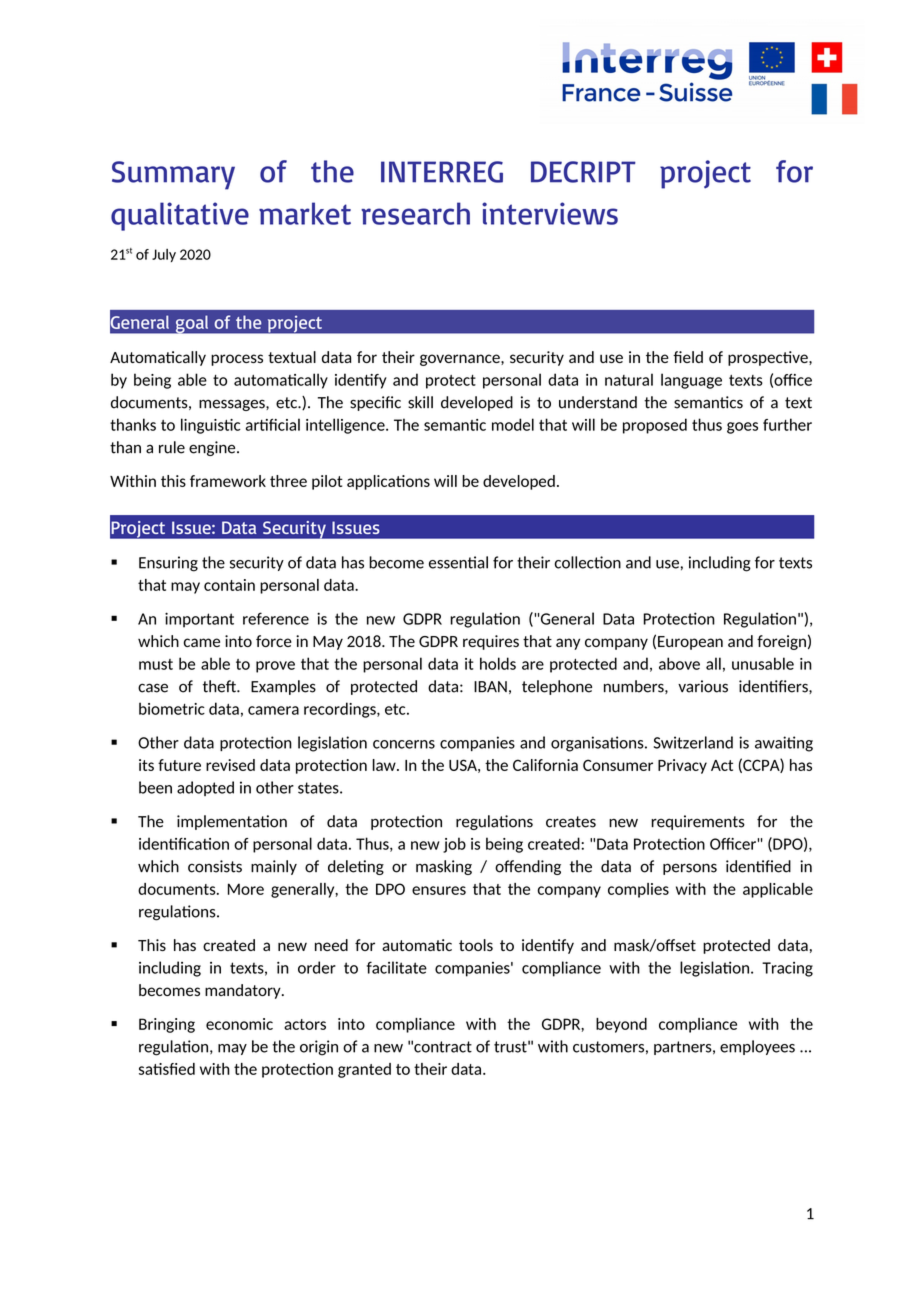 The width and height of the page is (924, 1308). What do you see at coordinates (415, 213) in the page?
I see `research` at bounding box center [415, 213].
